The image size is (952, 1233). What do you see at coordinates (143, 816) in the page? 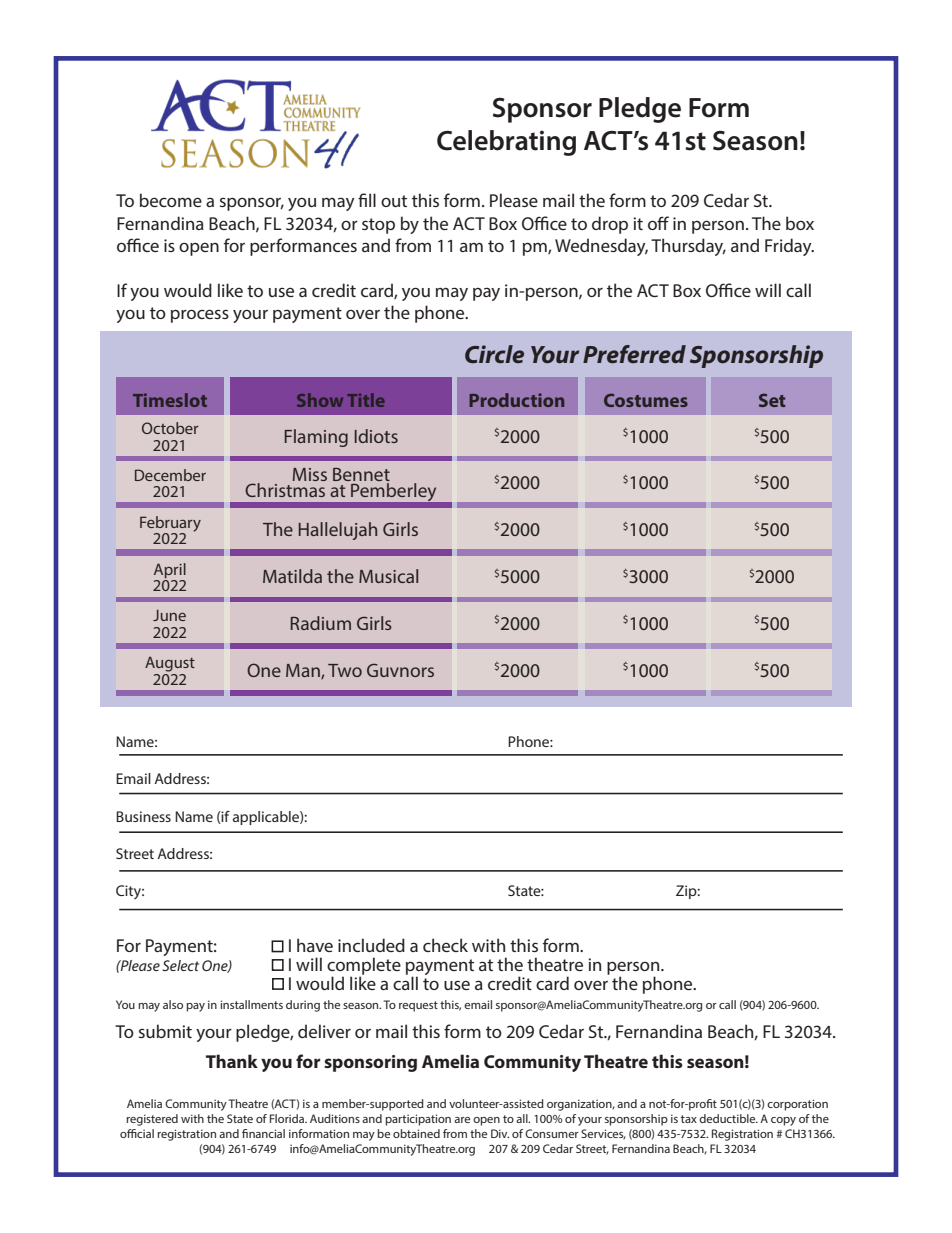
I see `Business` at bounding box center [143, 816].
